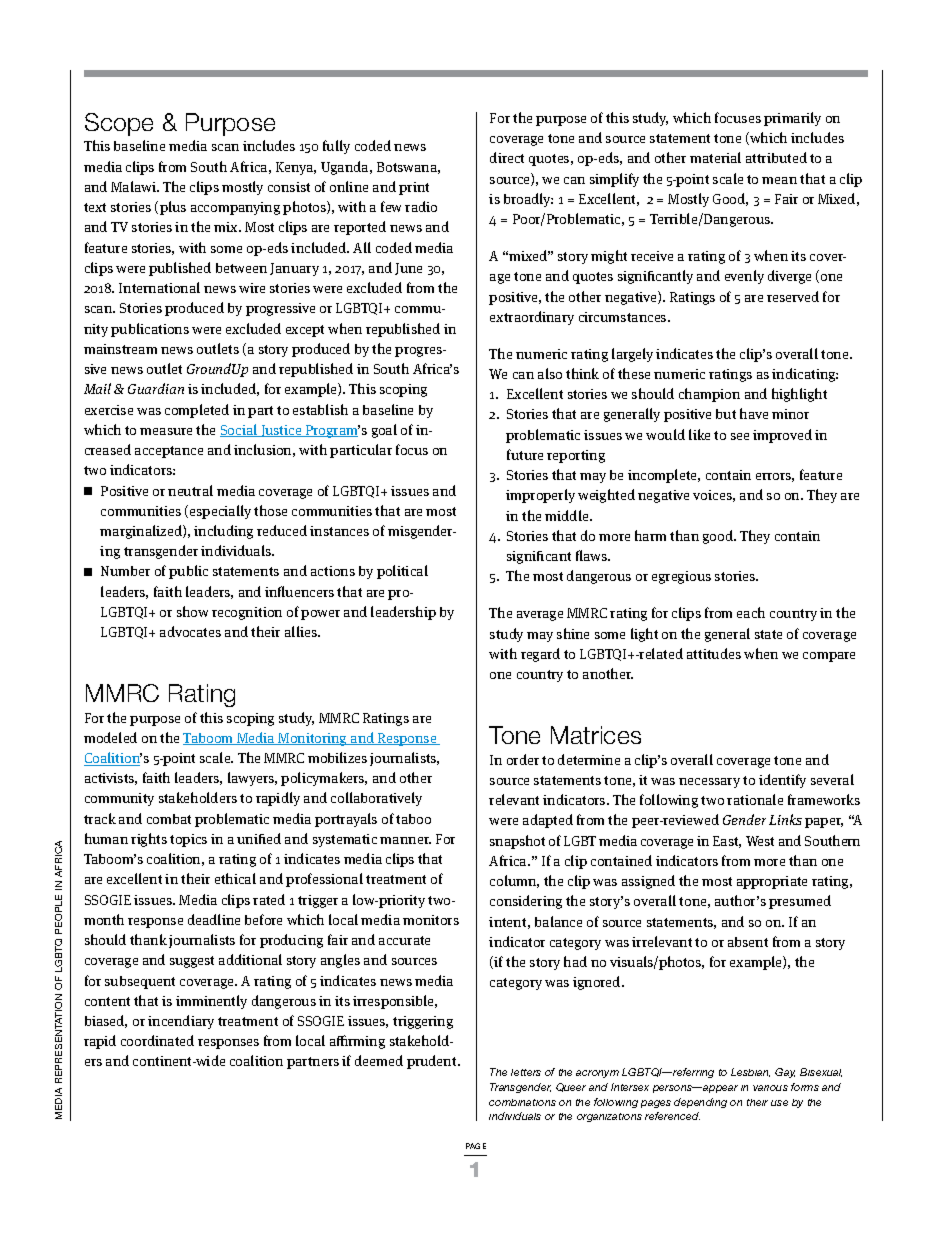 The width and height of the screenshot is (952, 1233). Describe the element at coordinates (525, 454) in the screenshot. I see `future` at that location.
